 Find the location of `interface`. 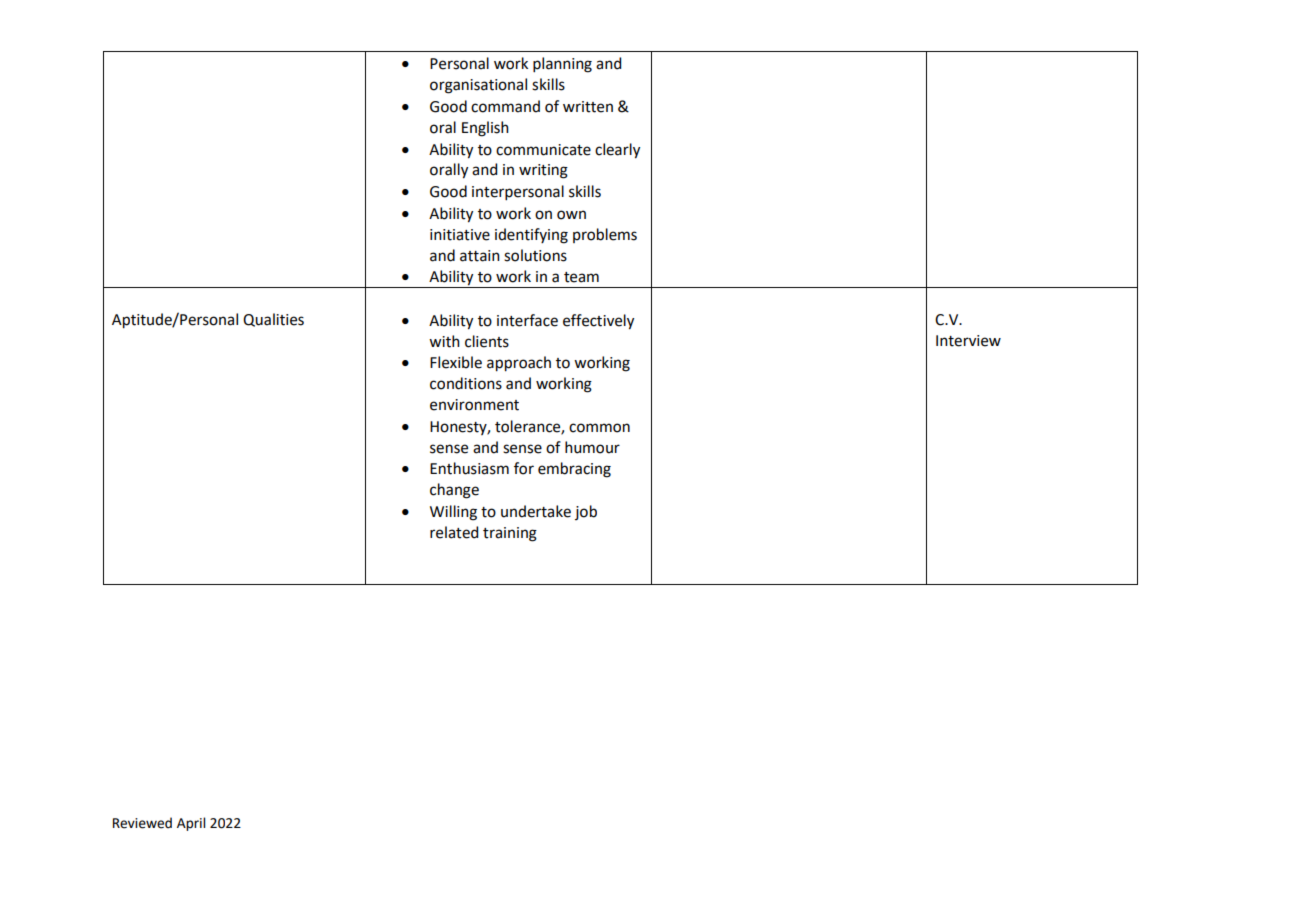

interface is located at coordinates (527, 320).
